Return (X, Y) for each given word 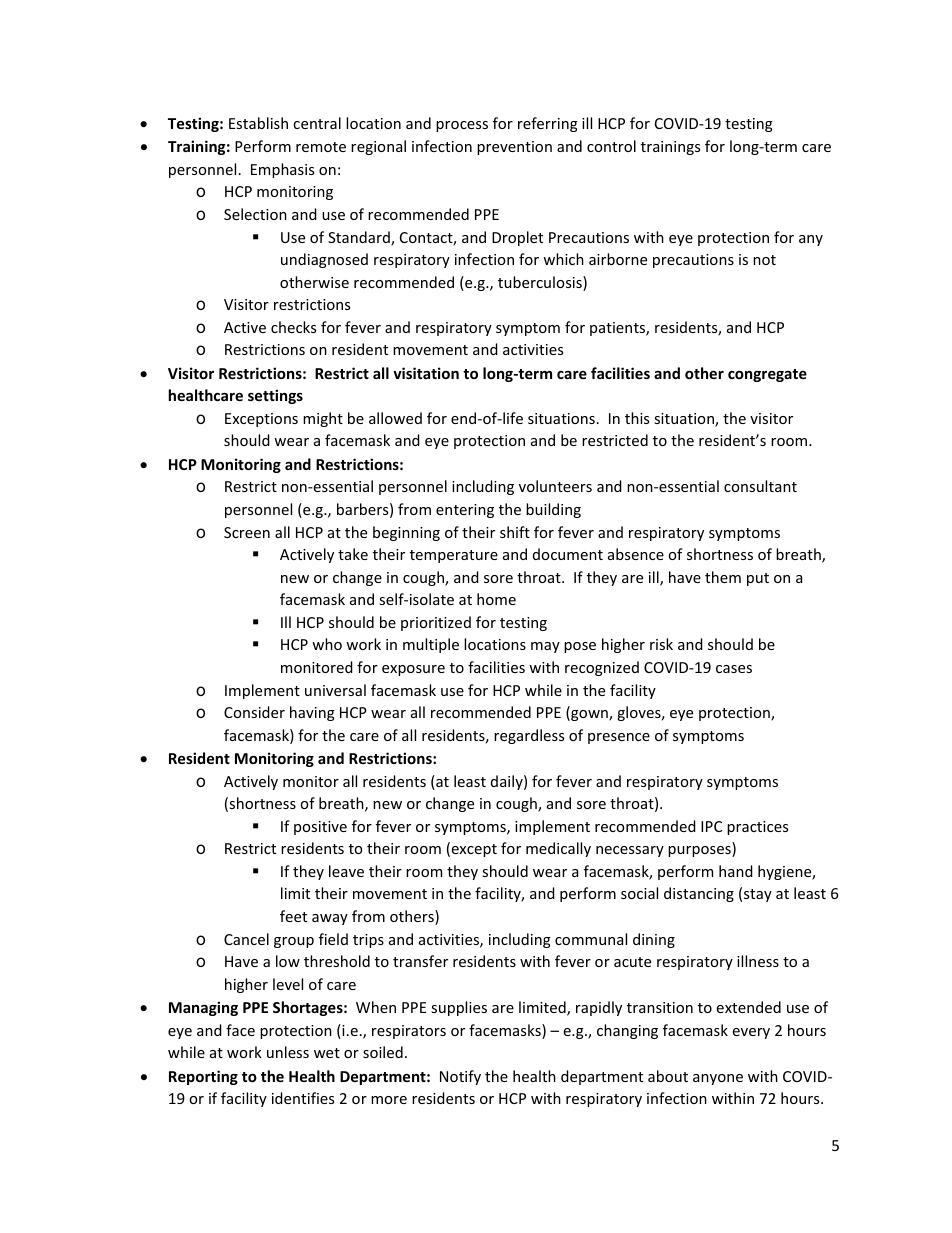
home (496, 599)
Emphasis (282, 170)
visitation (426, 373)
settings (275, 396)
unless (288, 1052)
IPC (711, 826)
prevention (514, 148)
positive (320, 828)
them (723, 577)
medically (558, 849)
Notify (460, 1077)
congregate (767, 375)
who (327, 644)
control (611, 146)
